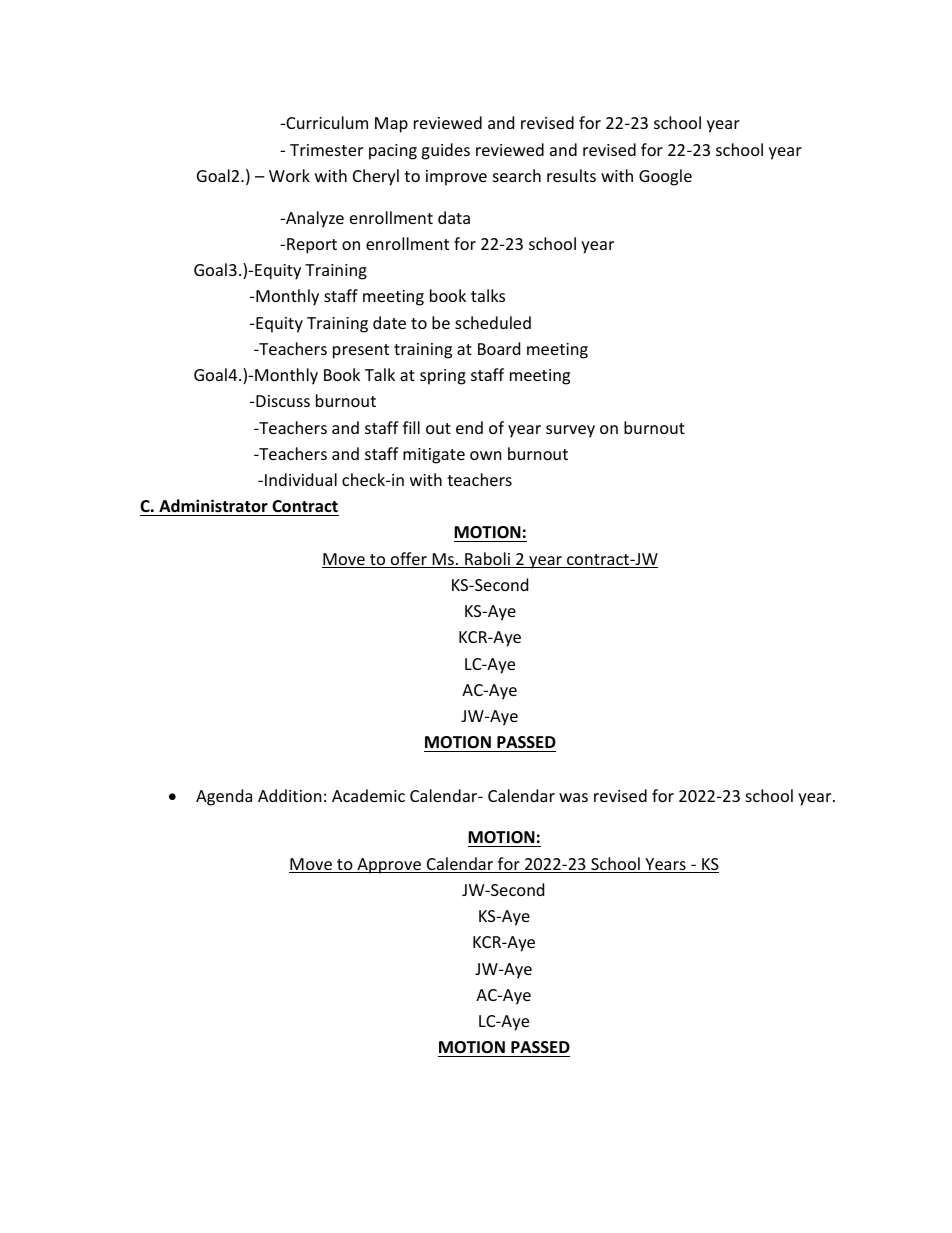  I want to click on results, so click(571, 175).
